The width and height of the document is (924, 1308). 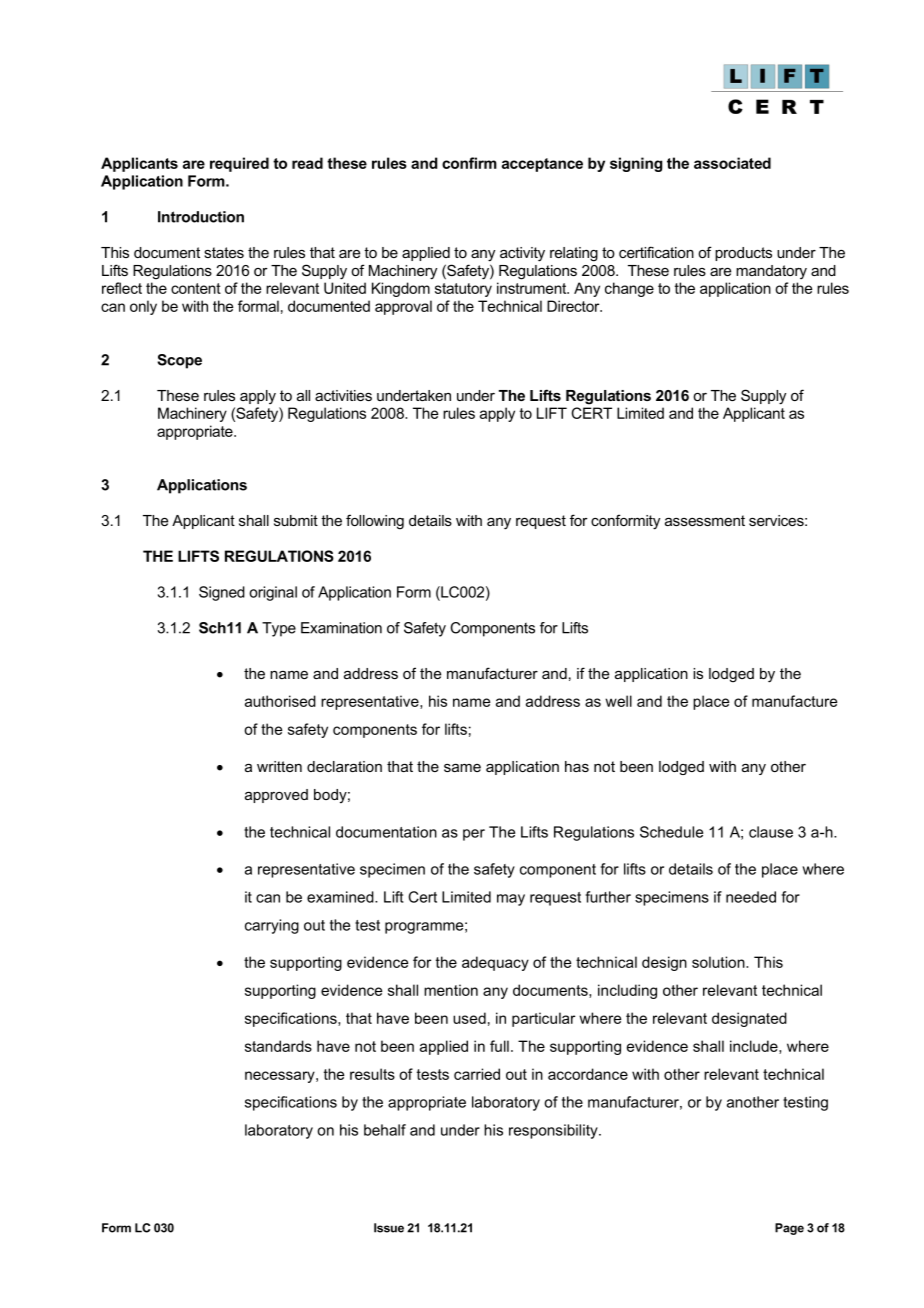 What do you see at coordinates (789, 1229) in the document?
I see `Page` at bounding box center [789, 1229].
